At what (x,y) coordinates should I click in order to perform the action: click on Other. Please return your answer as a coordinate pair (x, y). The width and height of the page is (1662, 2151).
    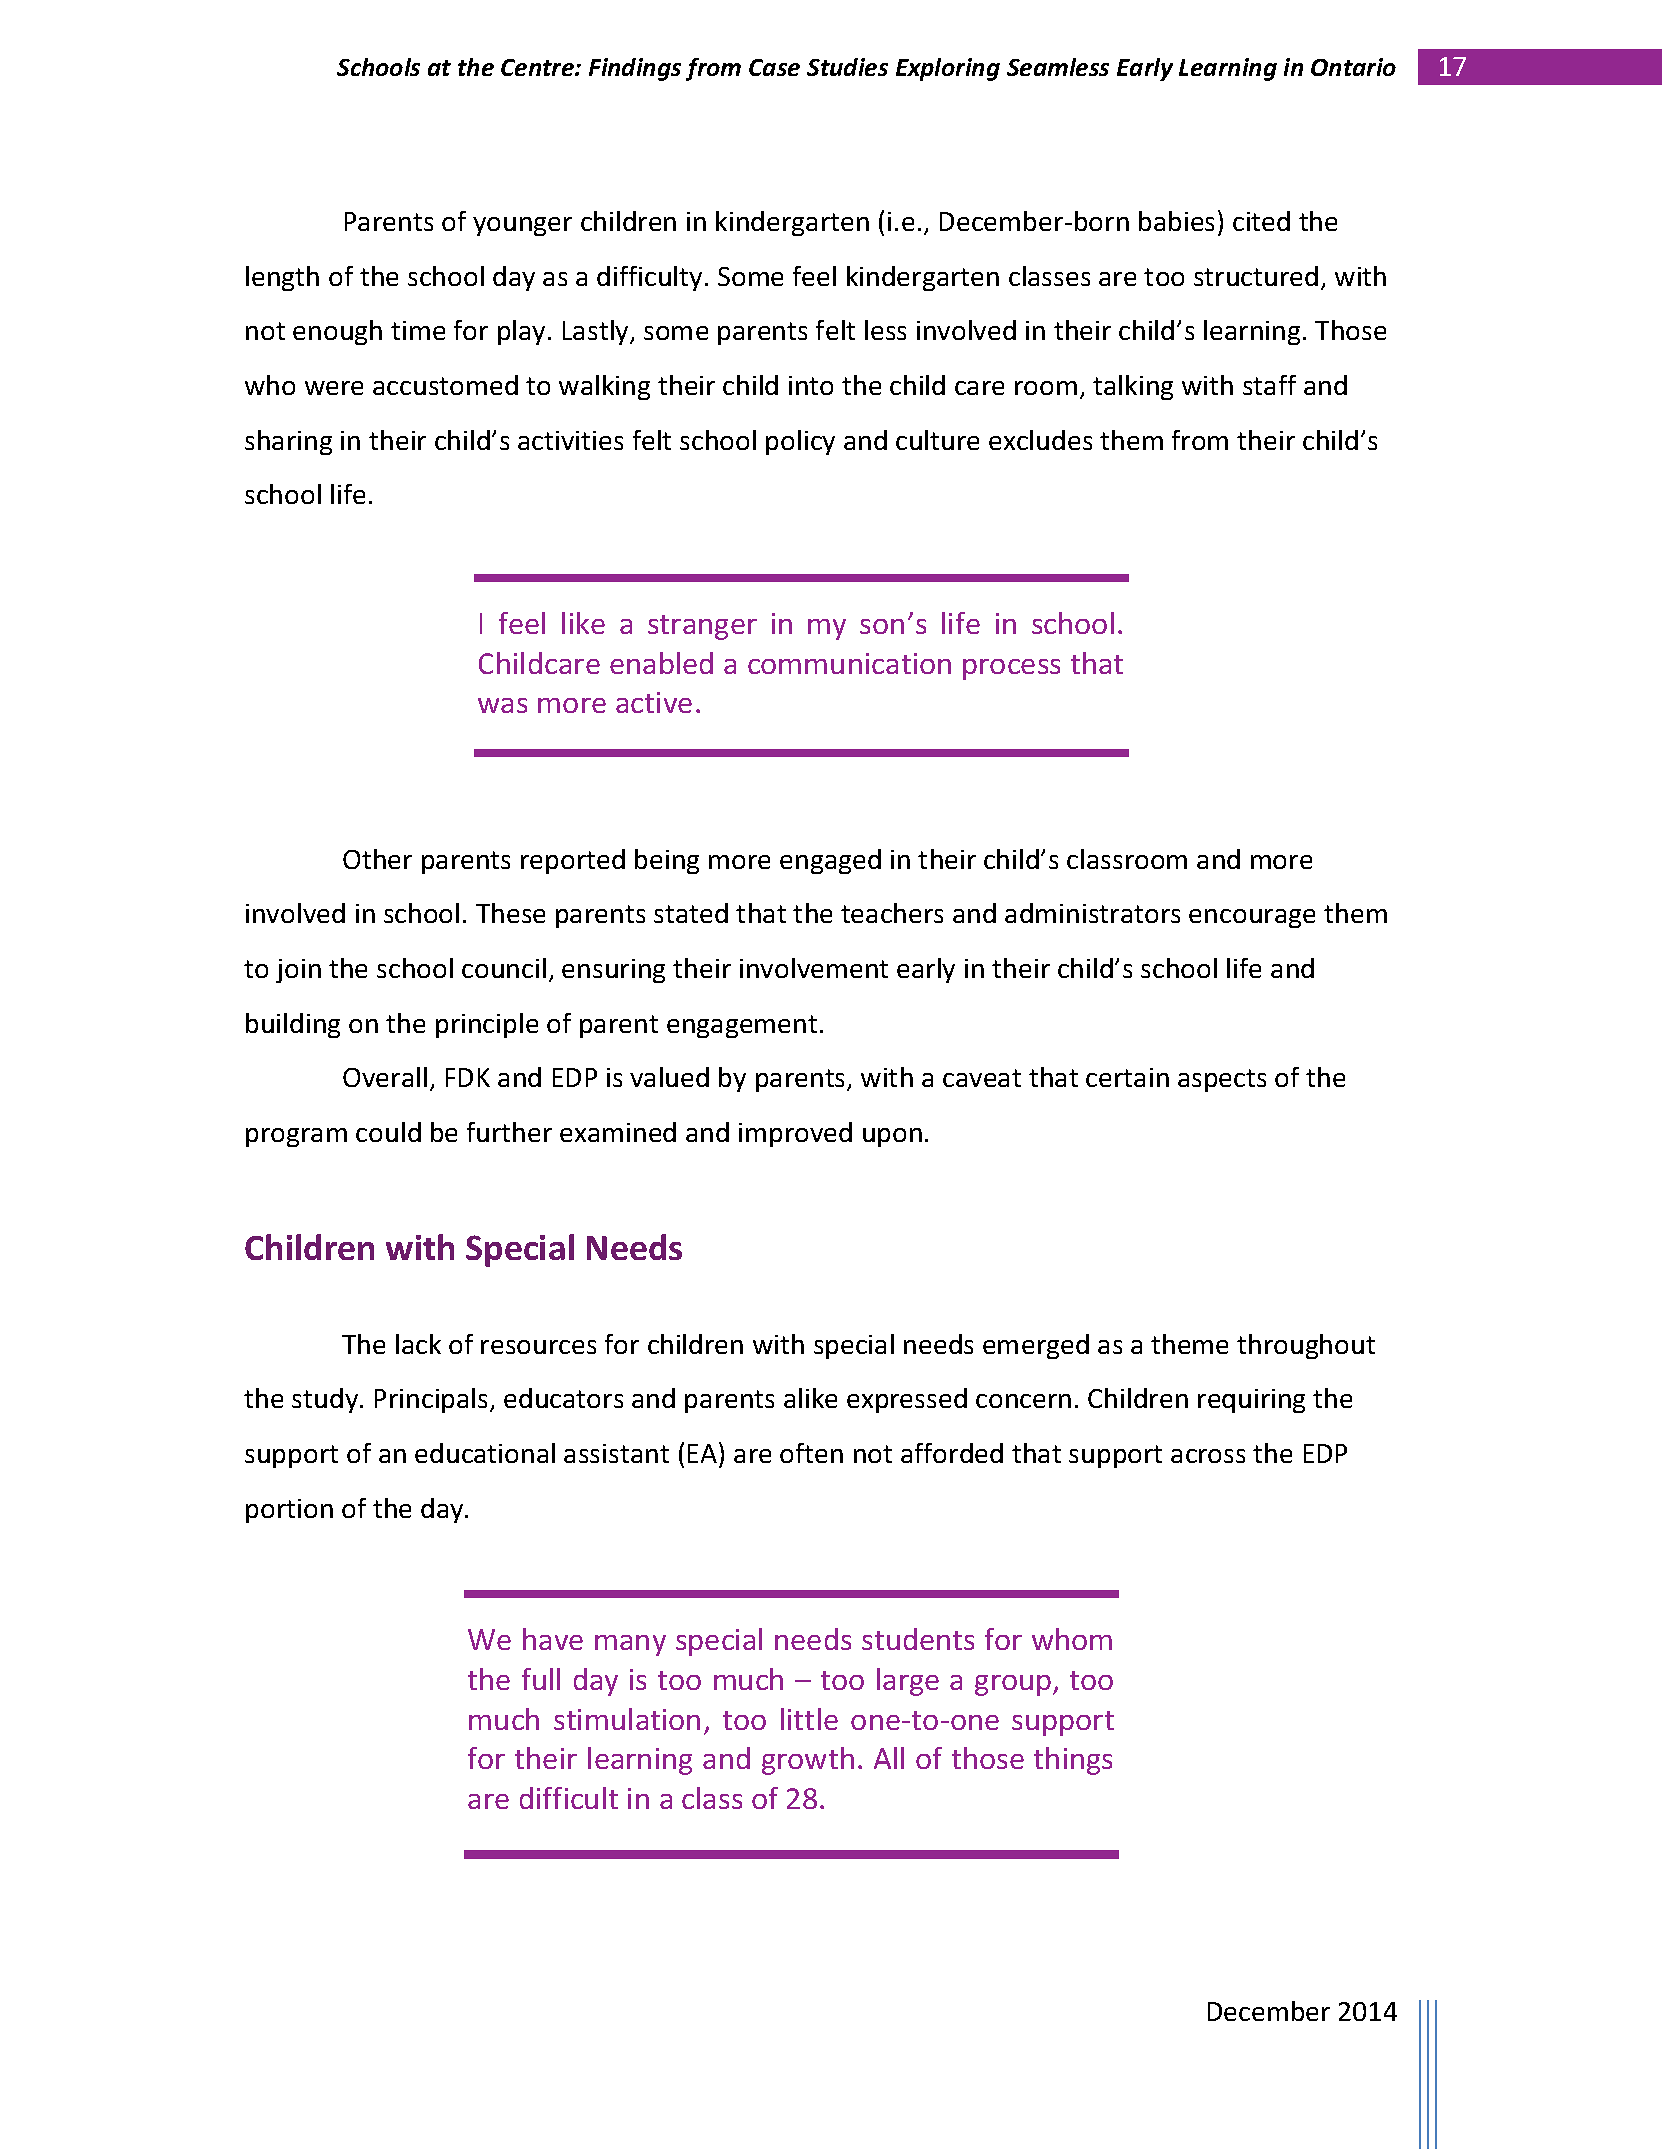
    Looking at the image, I should click on (377, 859).
